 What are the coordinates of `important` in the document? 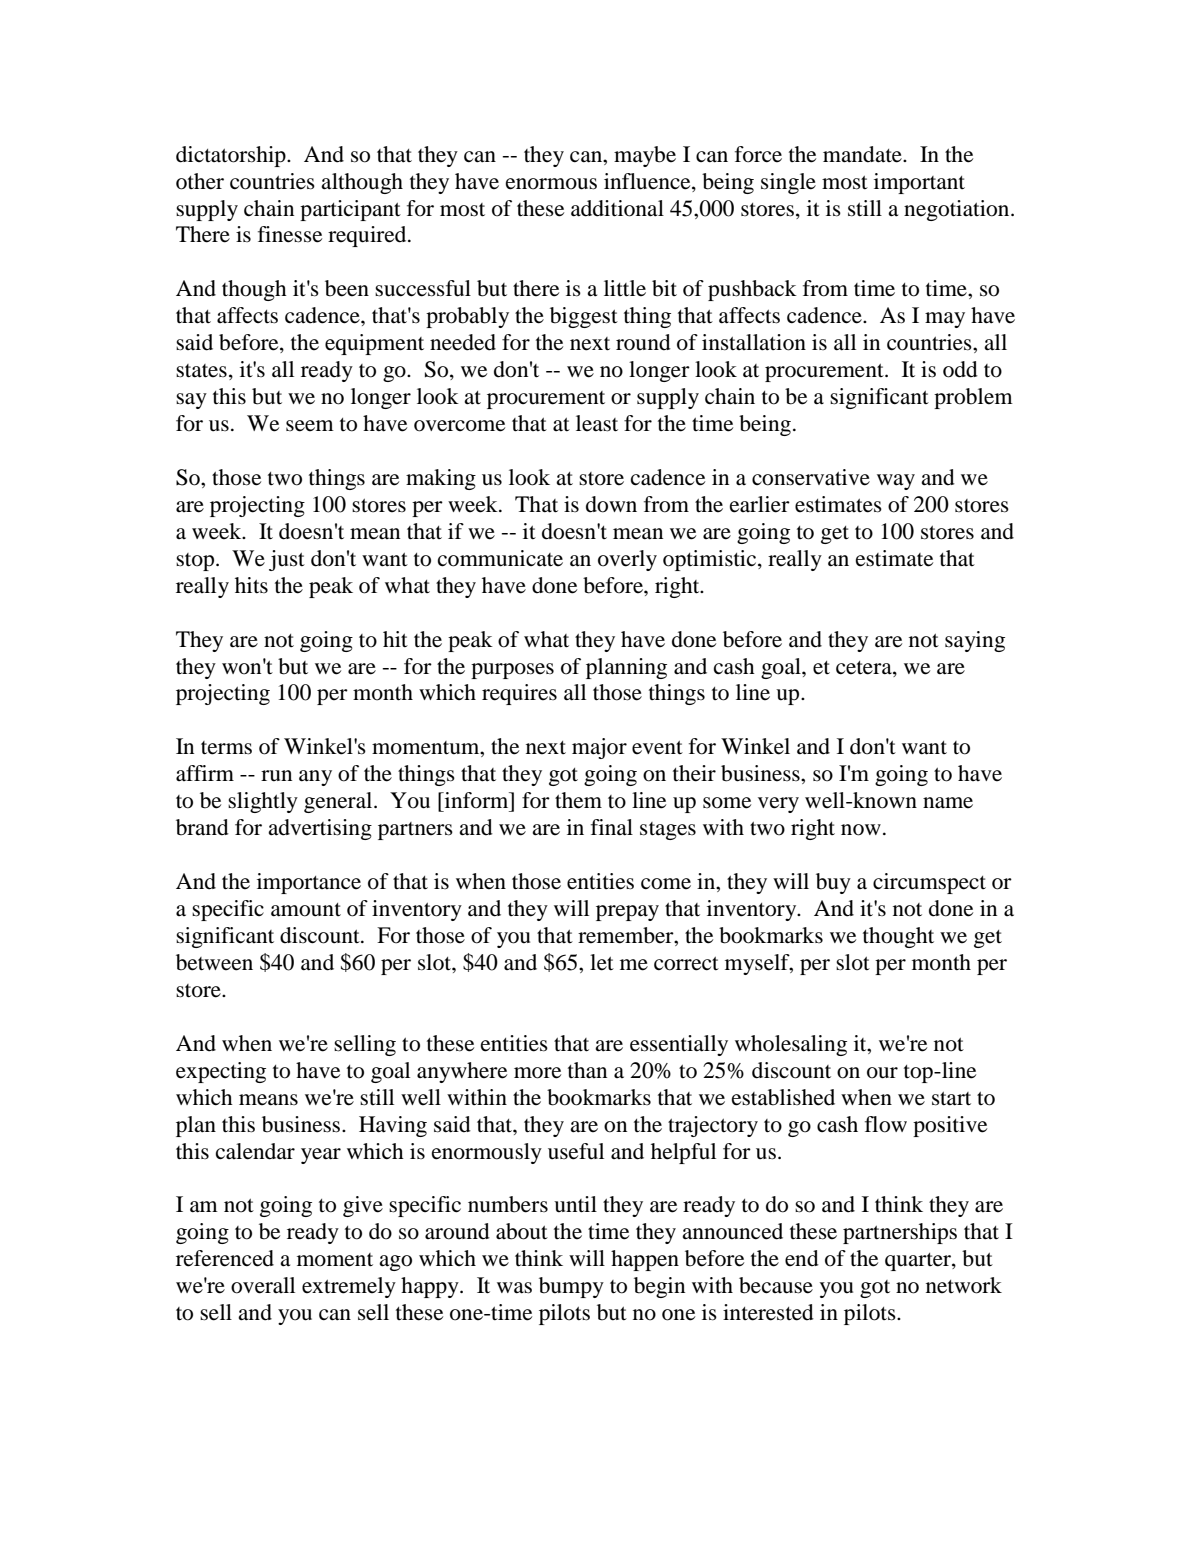 It's located at (919, 183).
